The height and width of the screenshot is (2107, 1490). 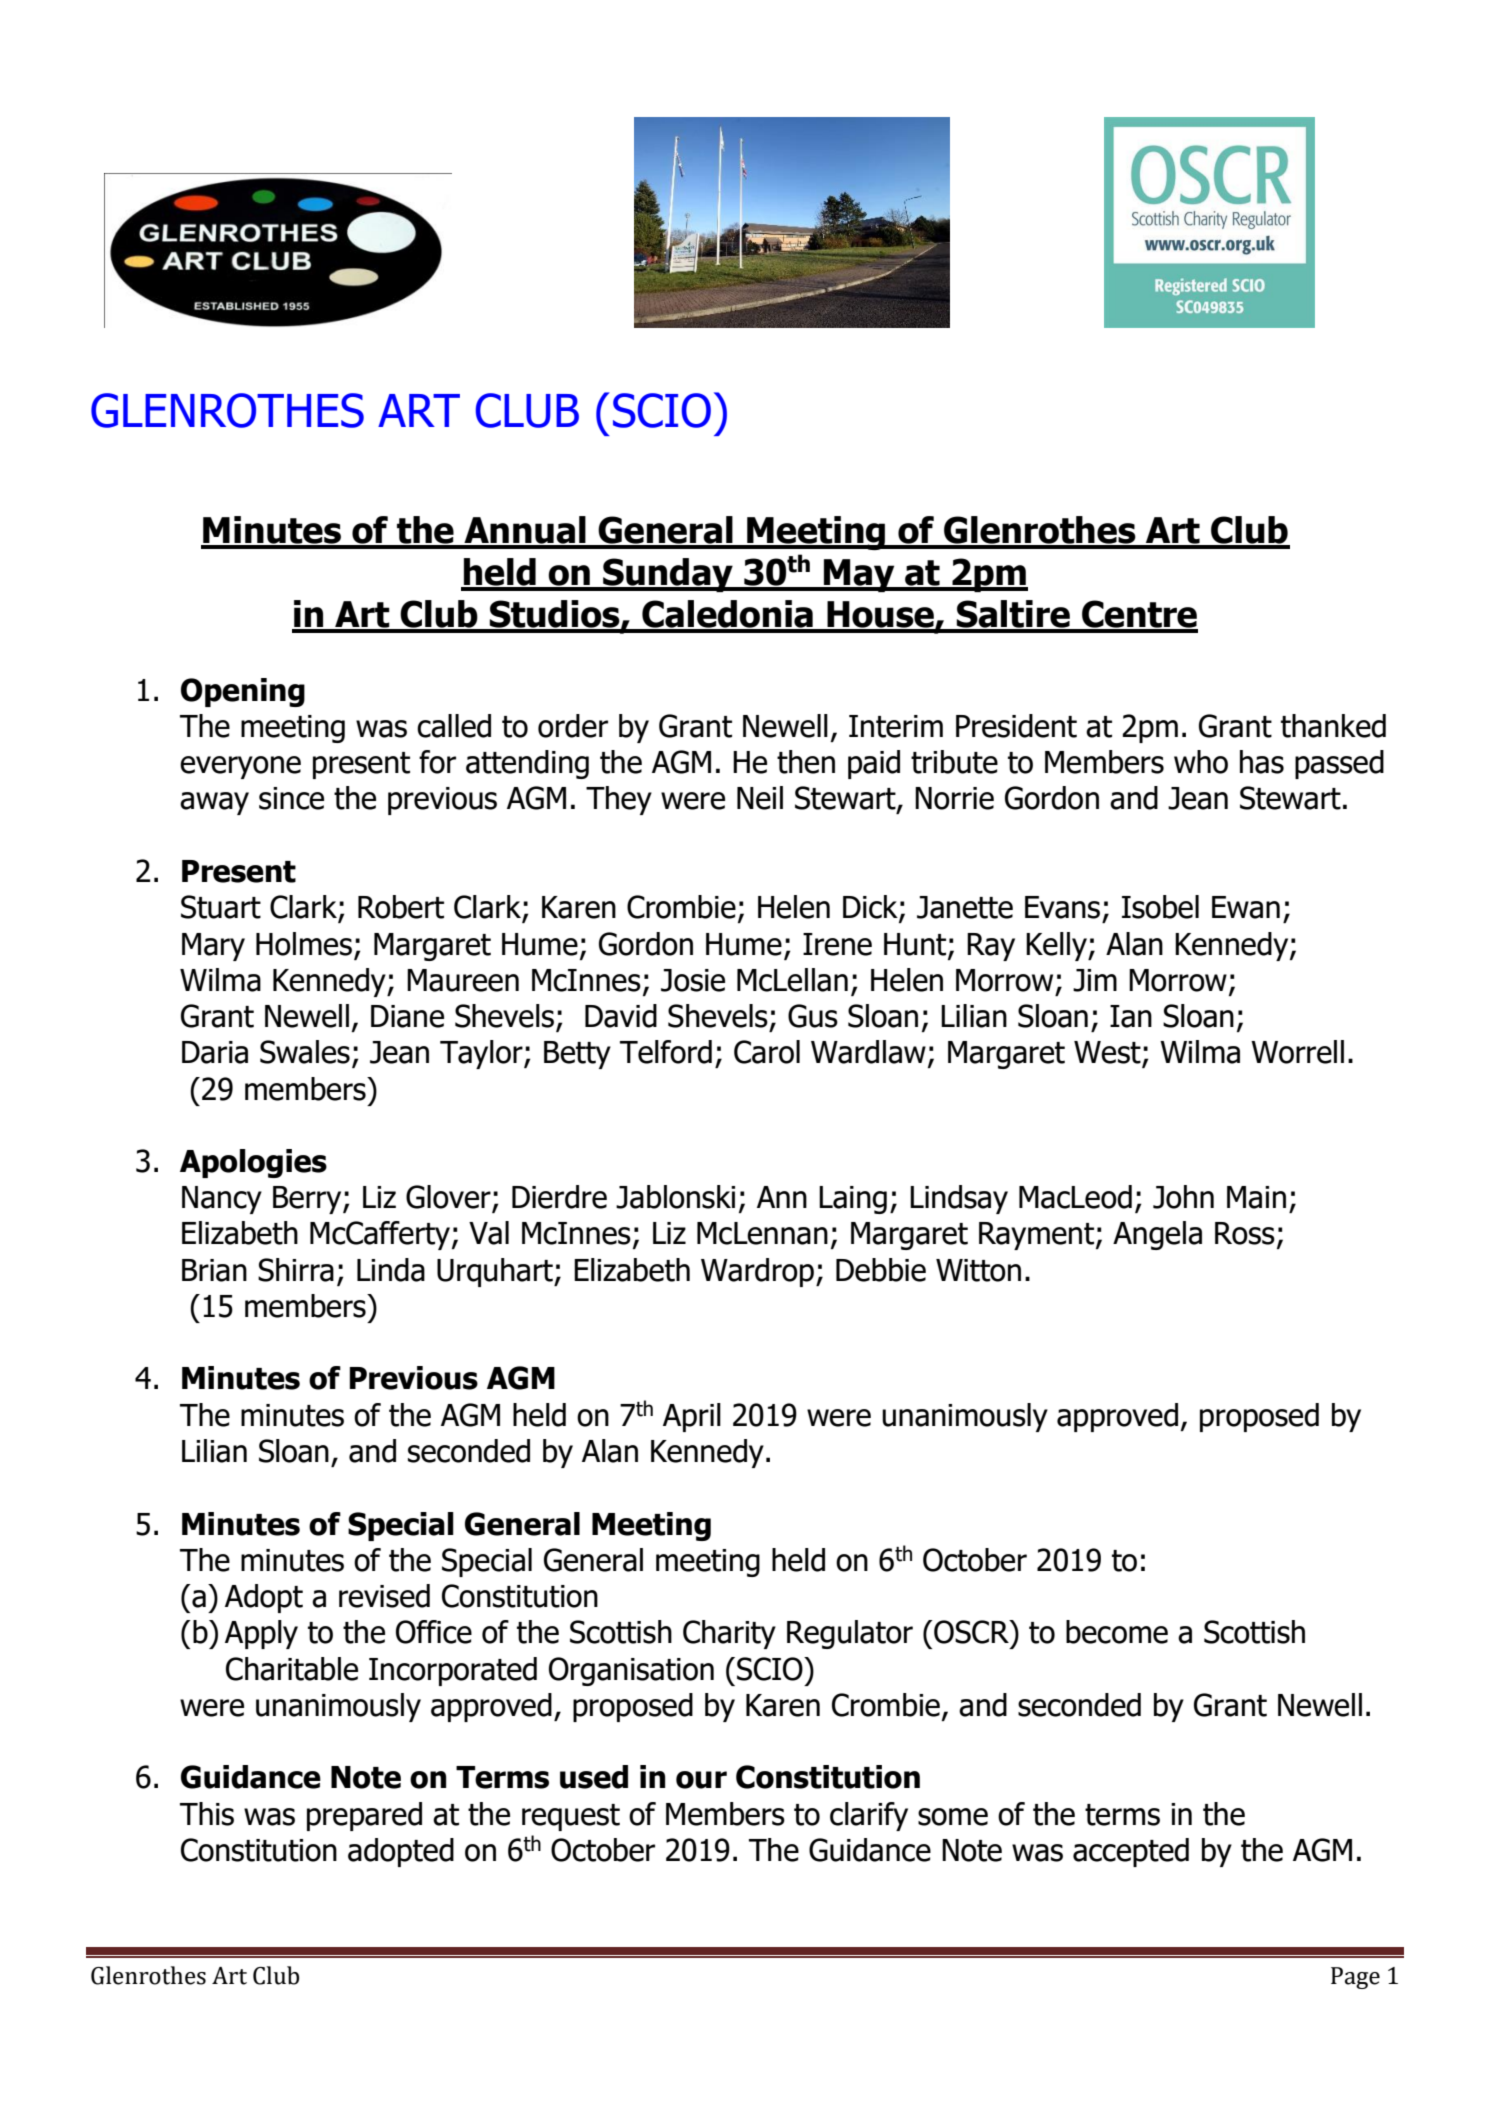 I want to click on Linda, so click(x=391, y=1270).
